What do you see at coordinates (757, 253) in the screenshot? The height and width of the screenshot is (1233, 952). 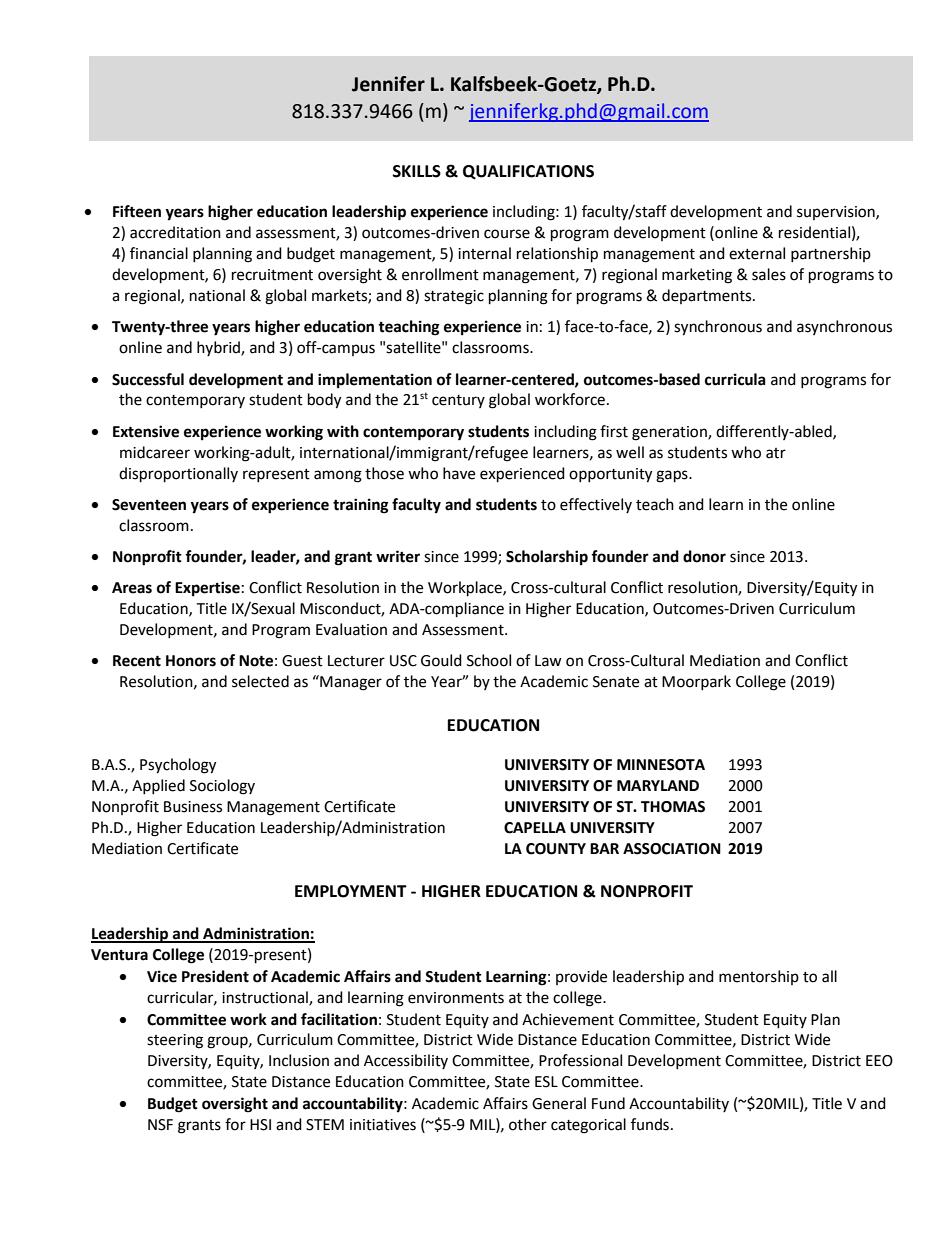 I see `external` at bounding box center [757, 253].
